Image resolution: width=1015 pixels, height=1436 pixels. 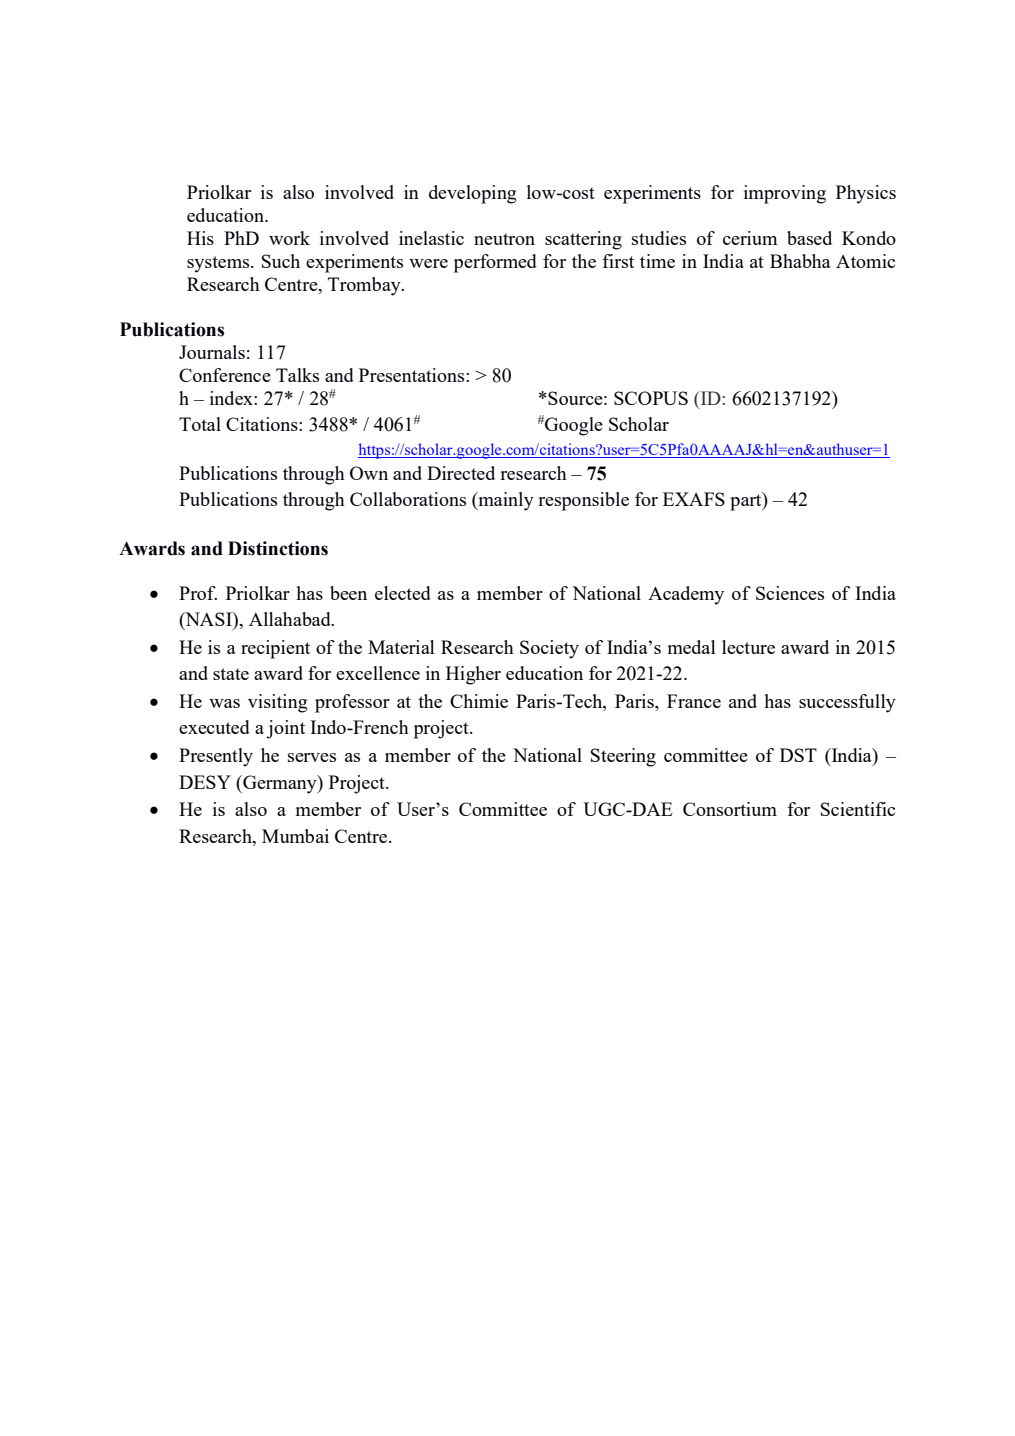 What do you see at coordinates (583, 501) in the page?
I see `responsible` at bounding box center [583, 501].
